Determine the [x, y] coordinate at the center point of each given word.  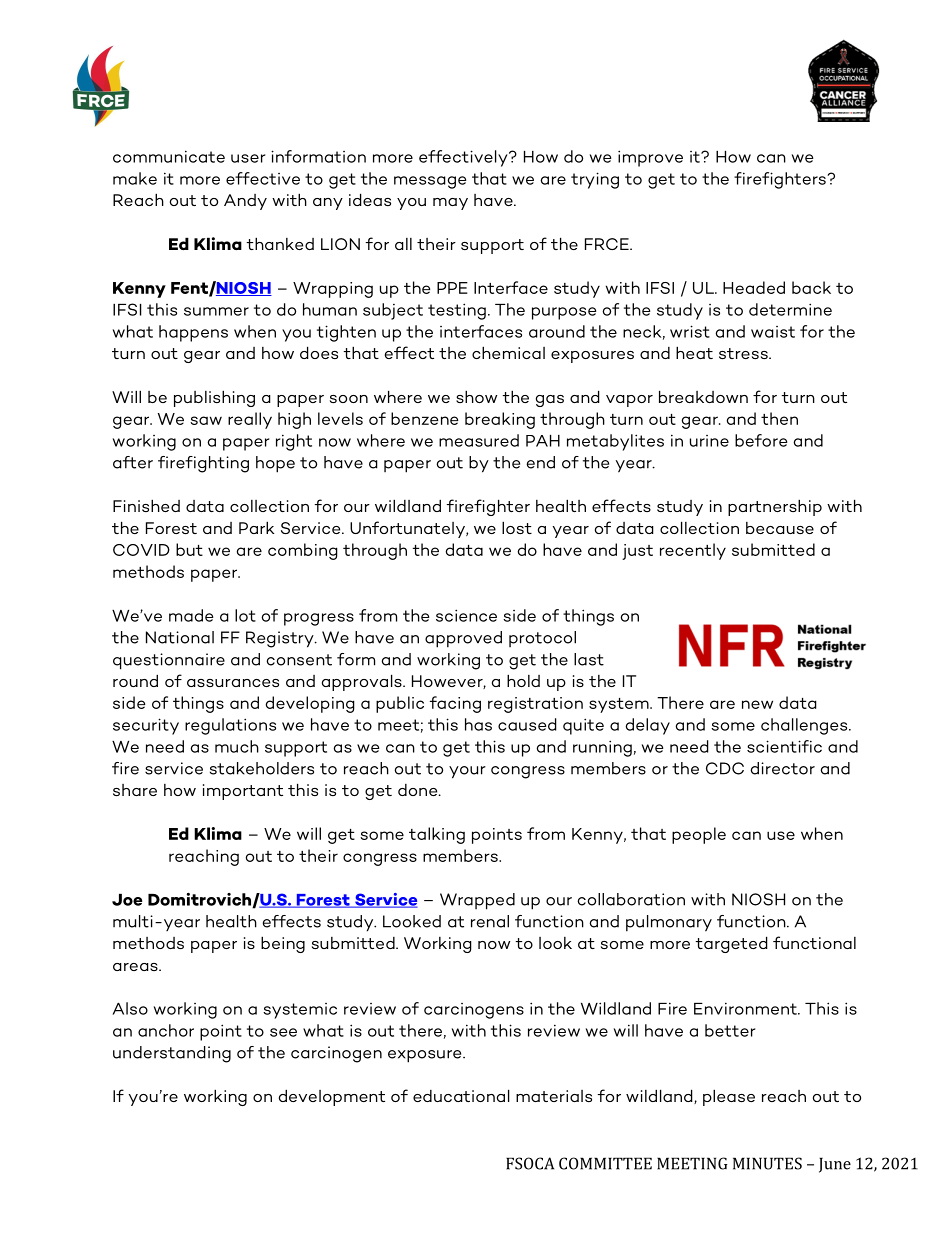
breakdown [703, 396]
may [450, 204]
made [191, 615]
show [476, 396]
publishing [214, 398]
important [243, 792]
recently [693, 551]
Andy [245, 202]
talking [437, 835]
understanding [172, 1054]
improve [650, 158]
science [466, 615]
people [699, 835]
